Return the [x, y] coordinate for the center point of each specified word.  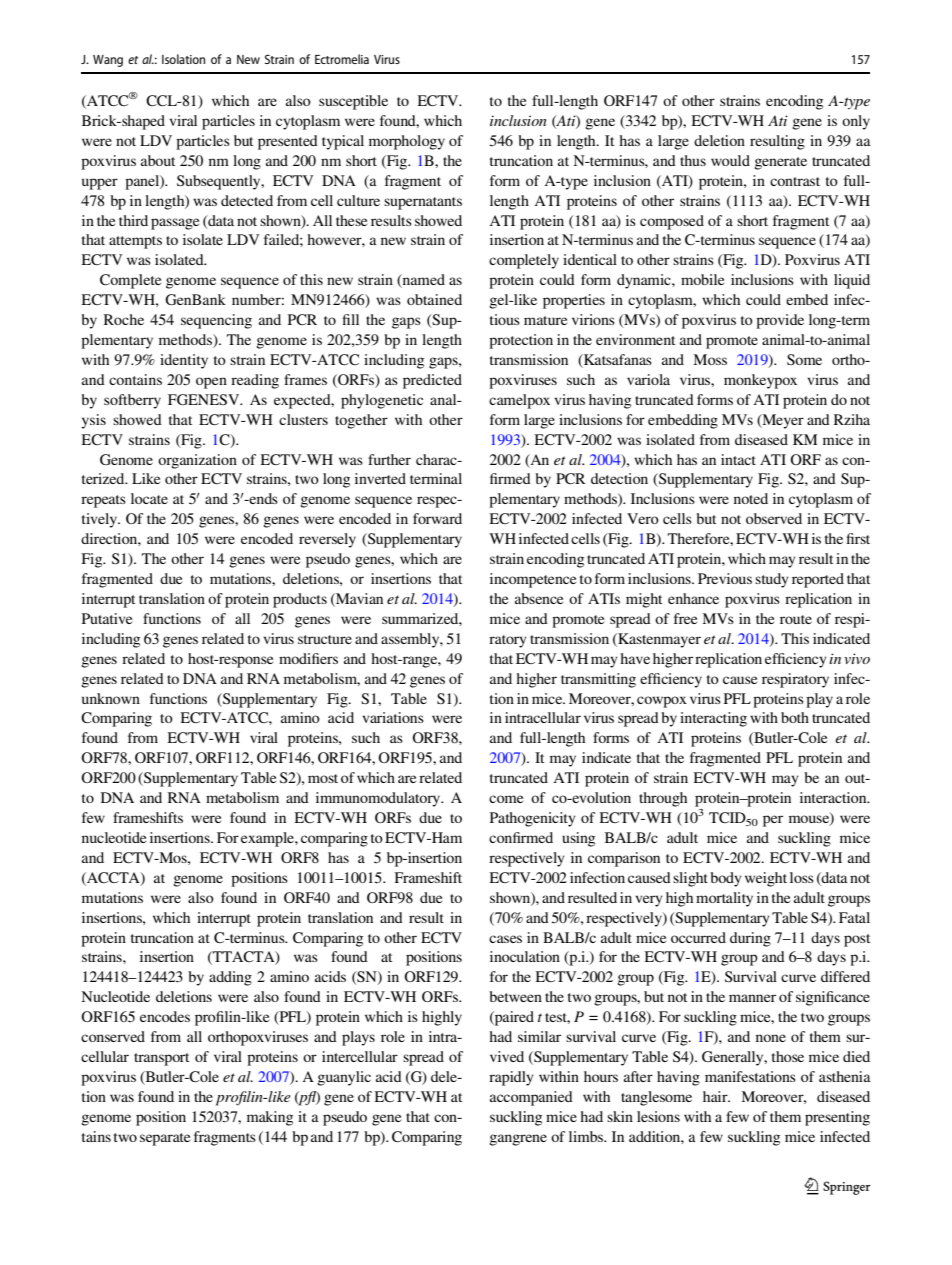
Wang [108, 61]
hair [716, 1096]
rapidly [511, 1078]
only [856, 122]
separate [165, 1139]
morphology [407, 142]
